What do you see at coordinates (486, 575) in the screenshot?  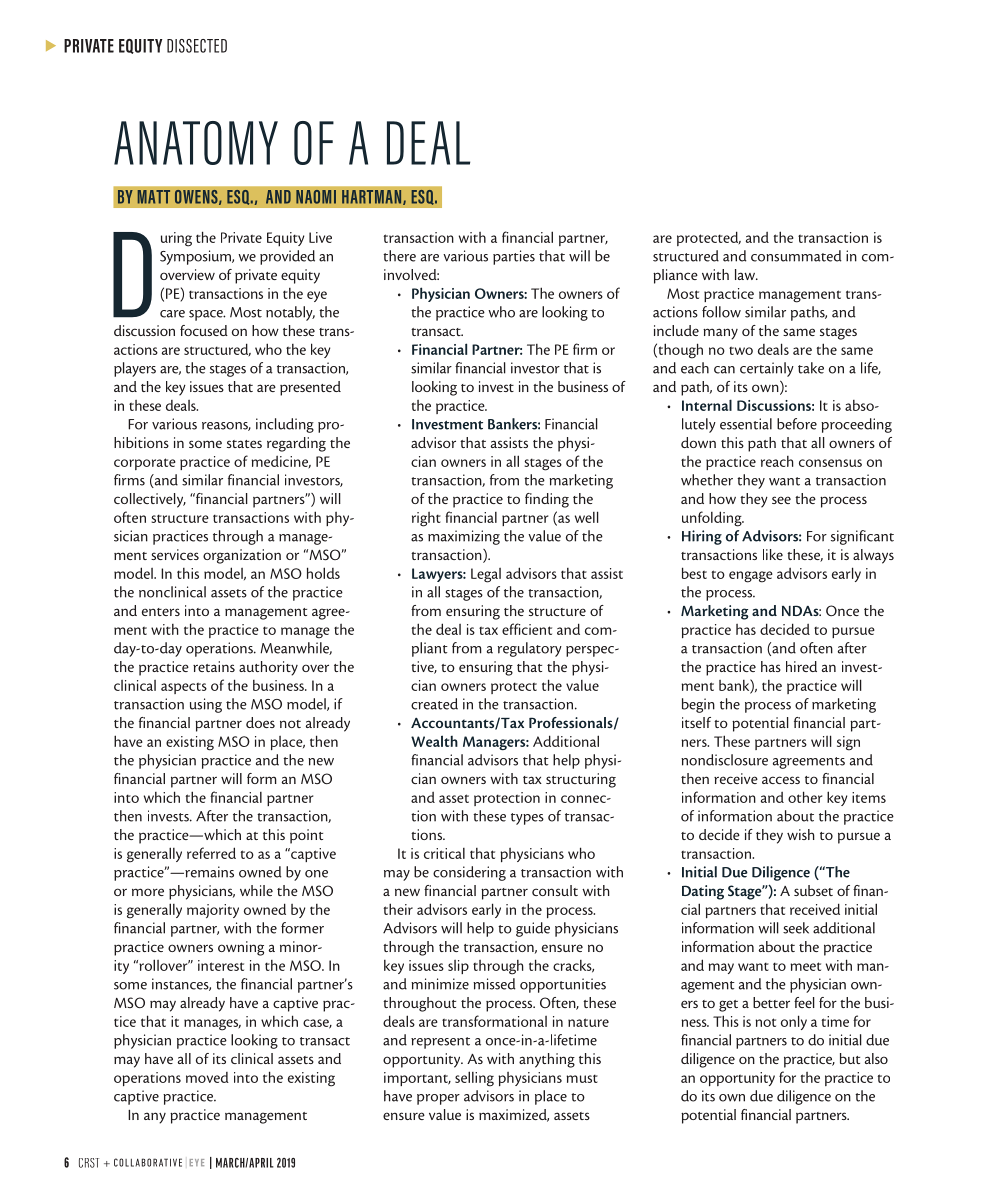 I see `Legal` at bounding box center [486, 575].
